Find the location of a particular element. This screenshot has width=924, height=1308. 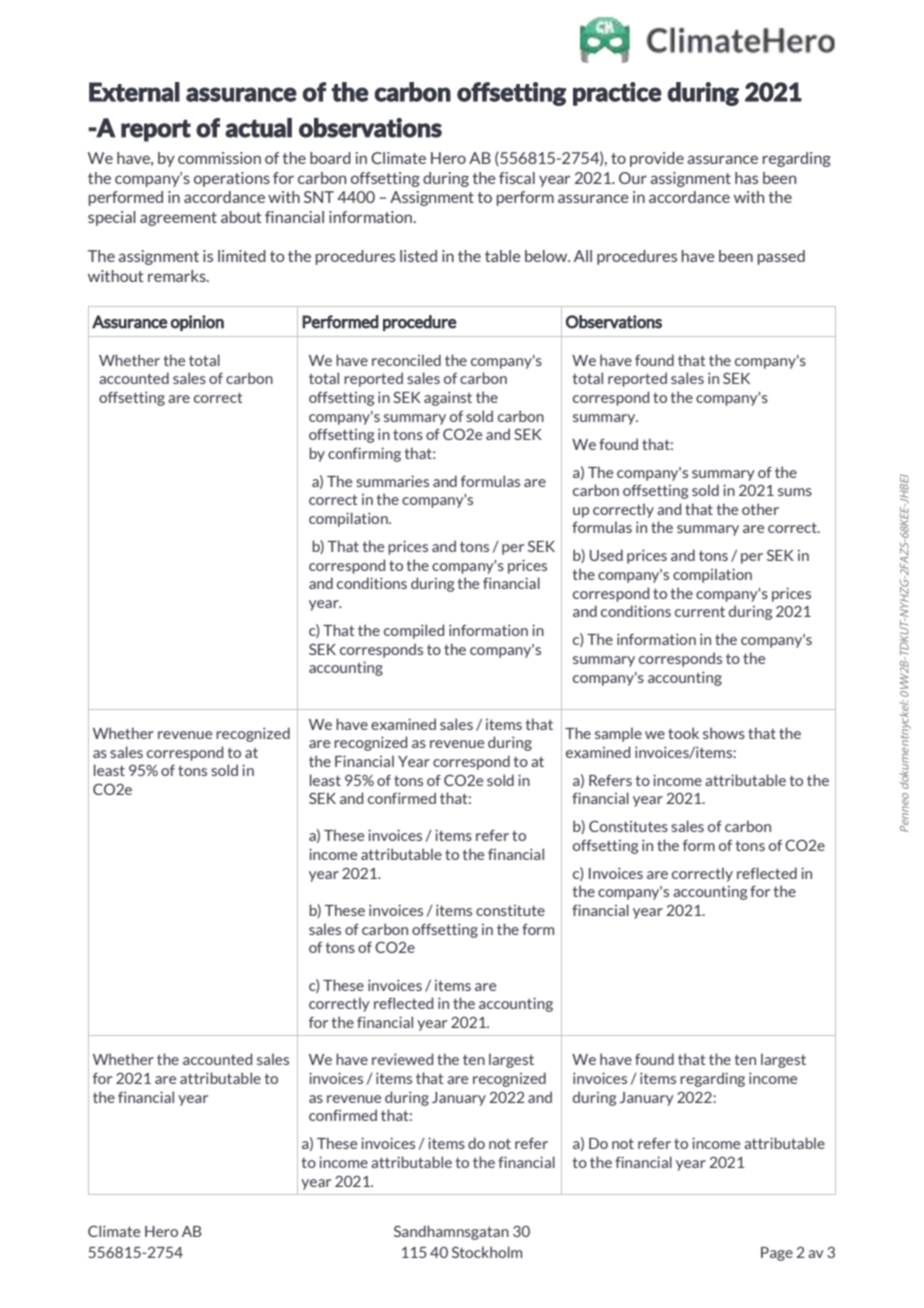

fiscal is located at coordinates (517, 178).
